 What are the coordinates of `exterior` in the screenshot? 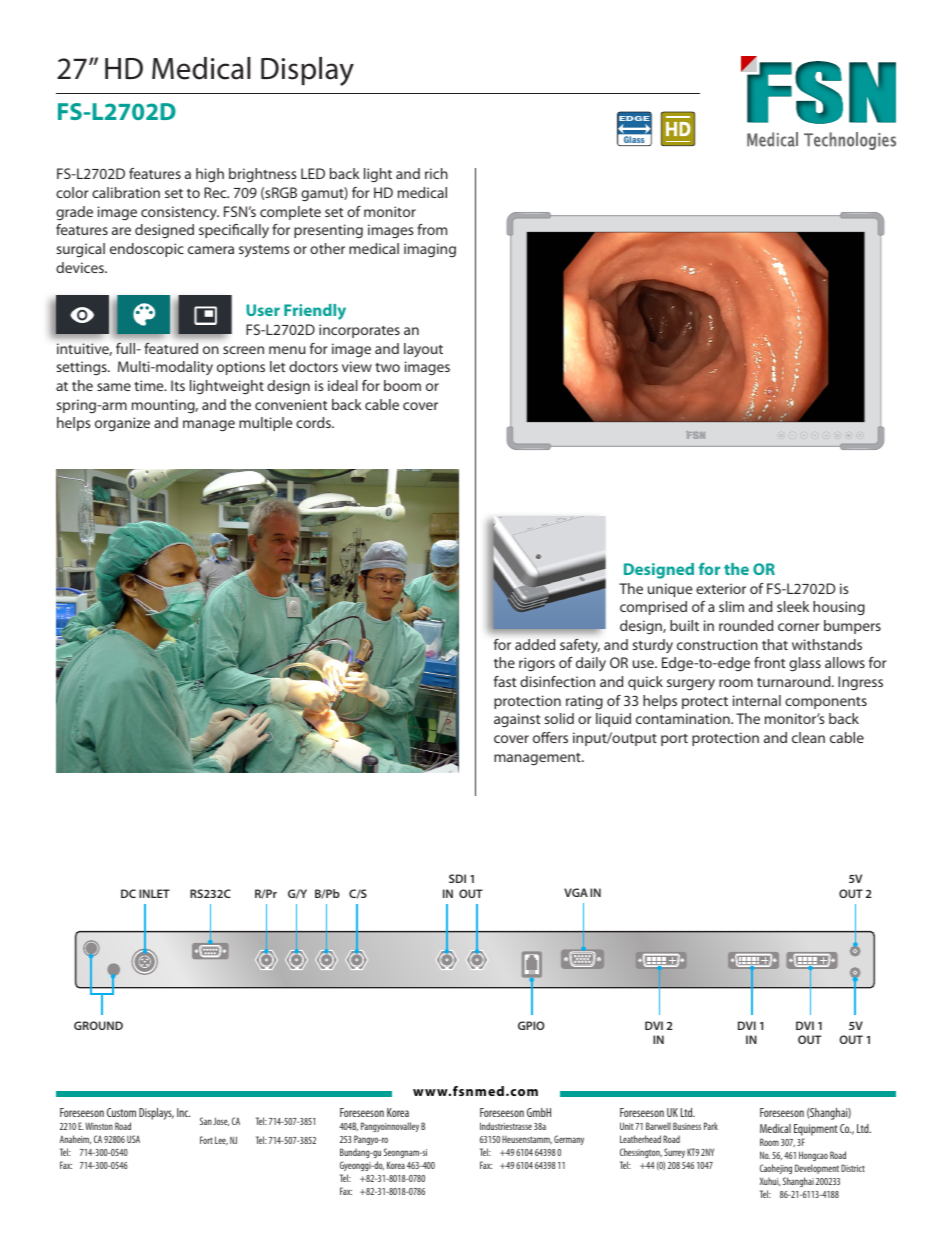 It's located at (721, 588).
